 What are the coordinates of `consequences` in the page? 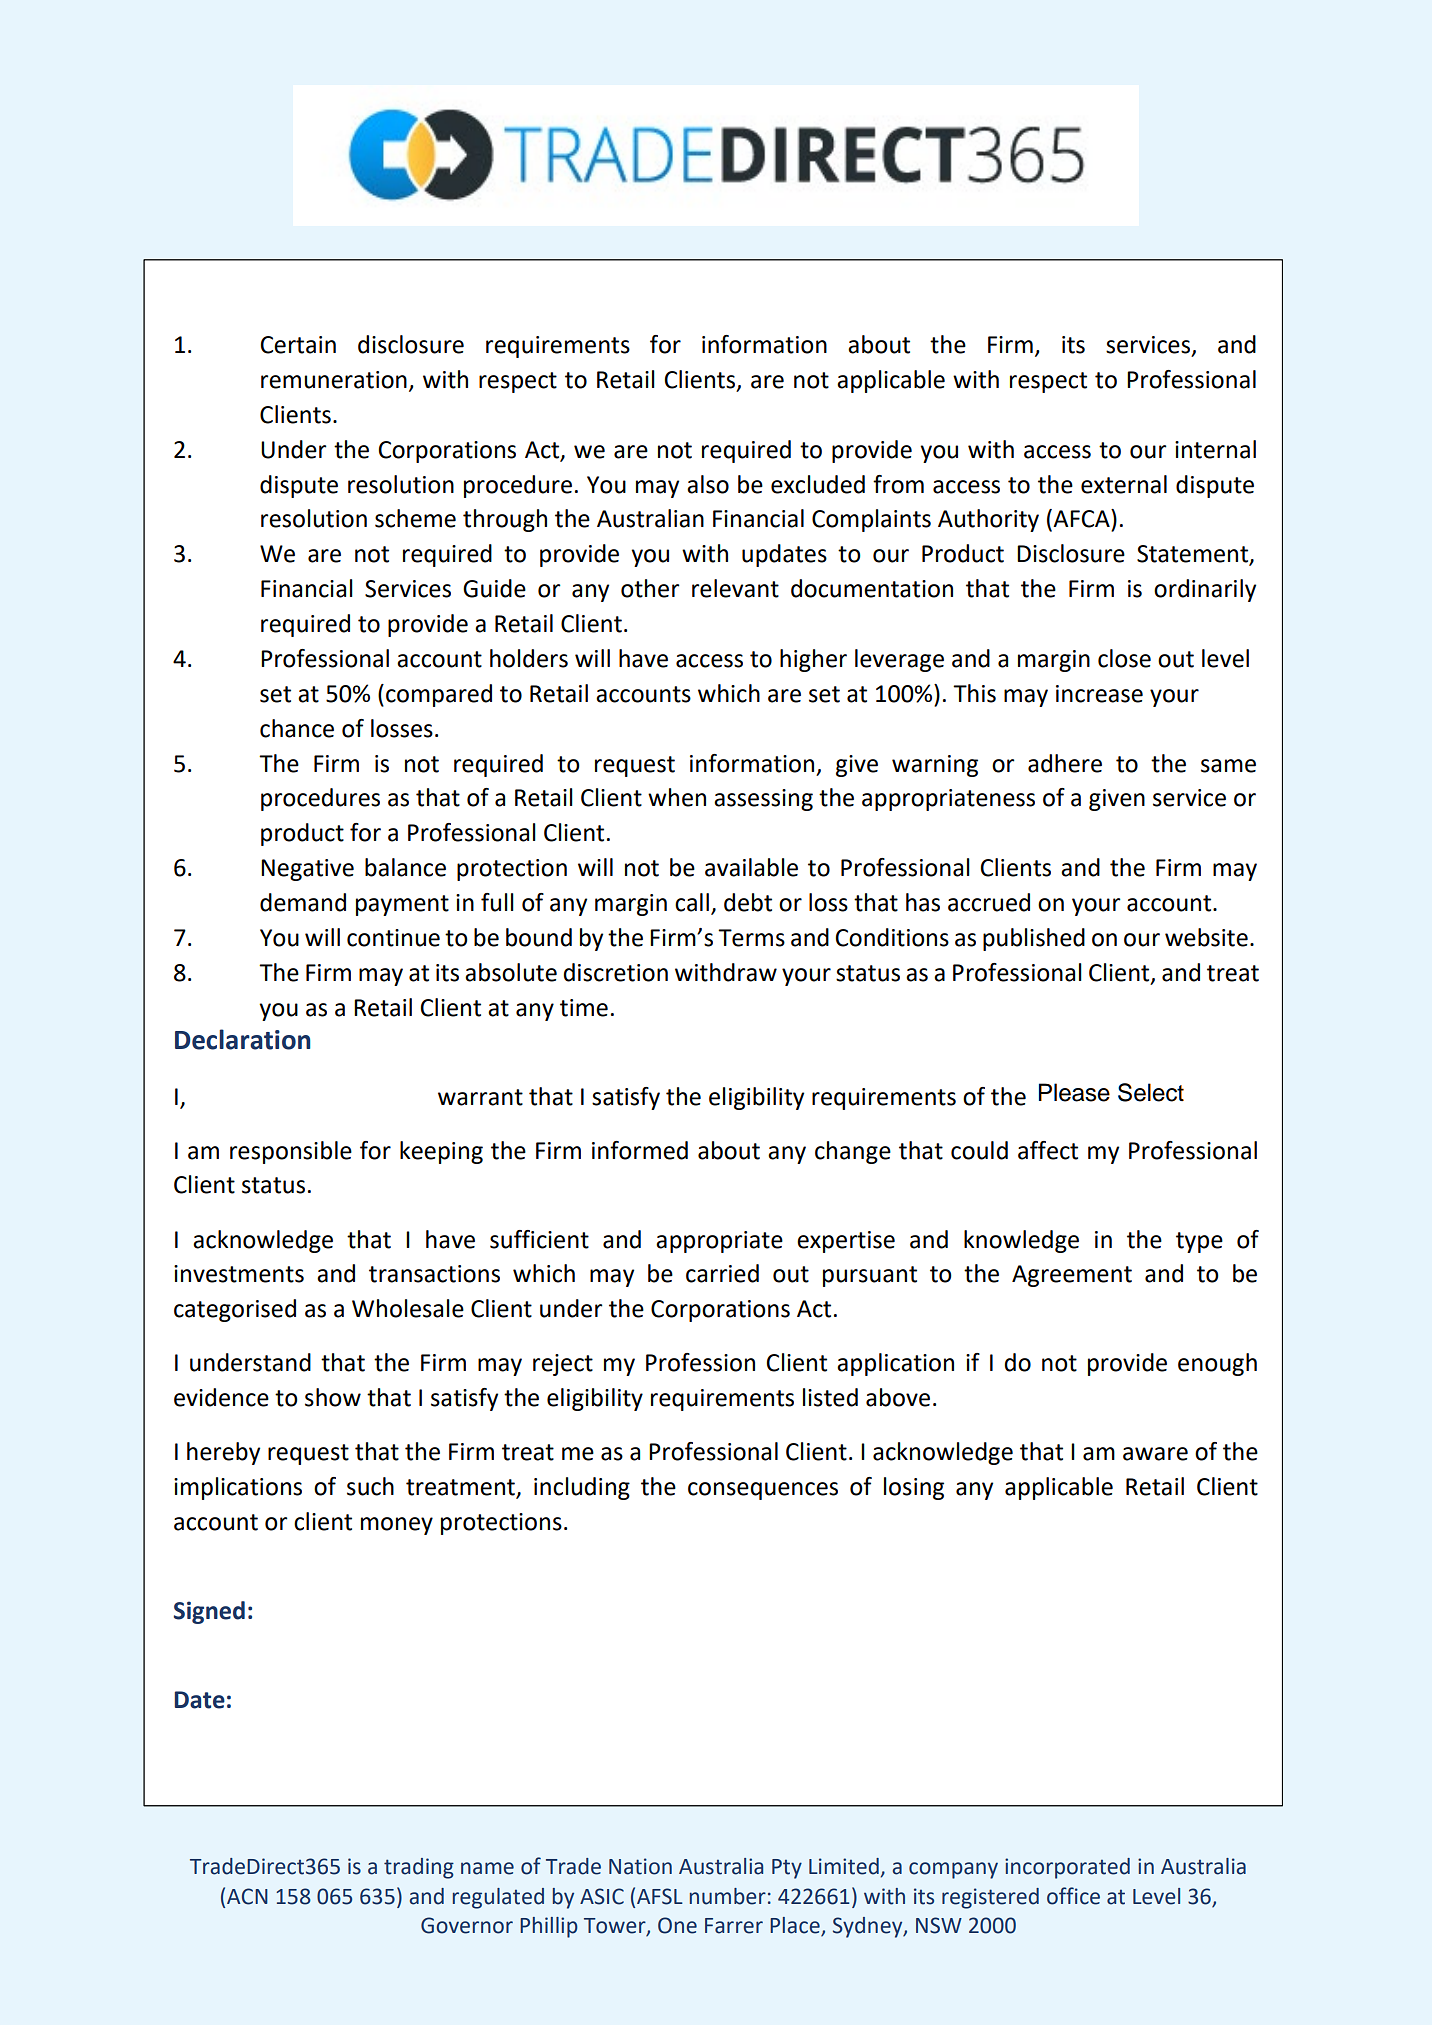 It's located at (763, 1491).
